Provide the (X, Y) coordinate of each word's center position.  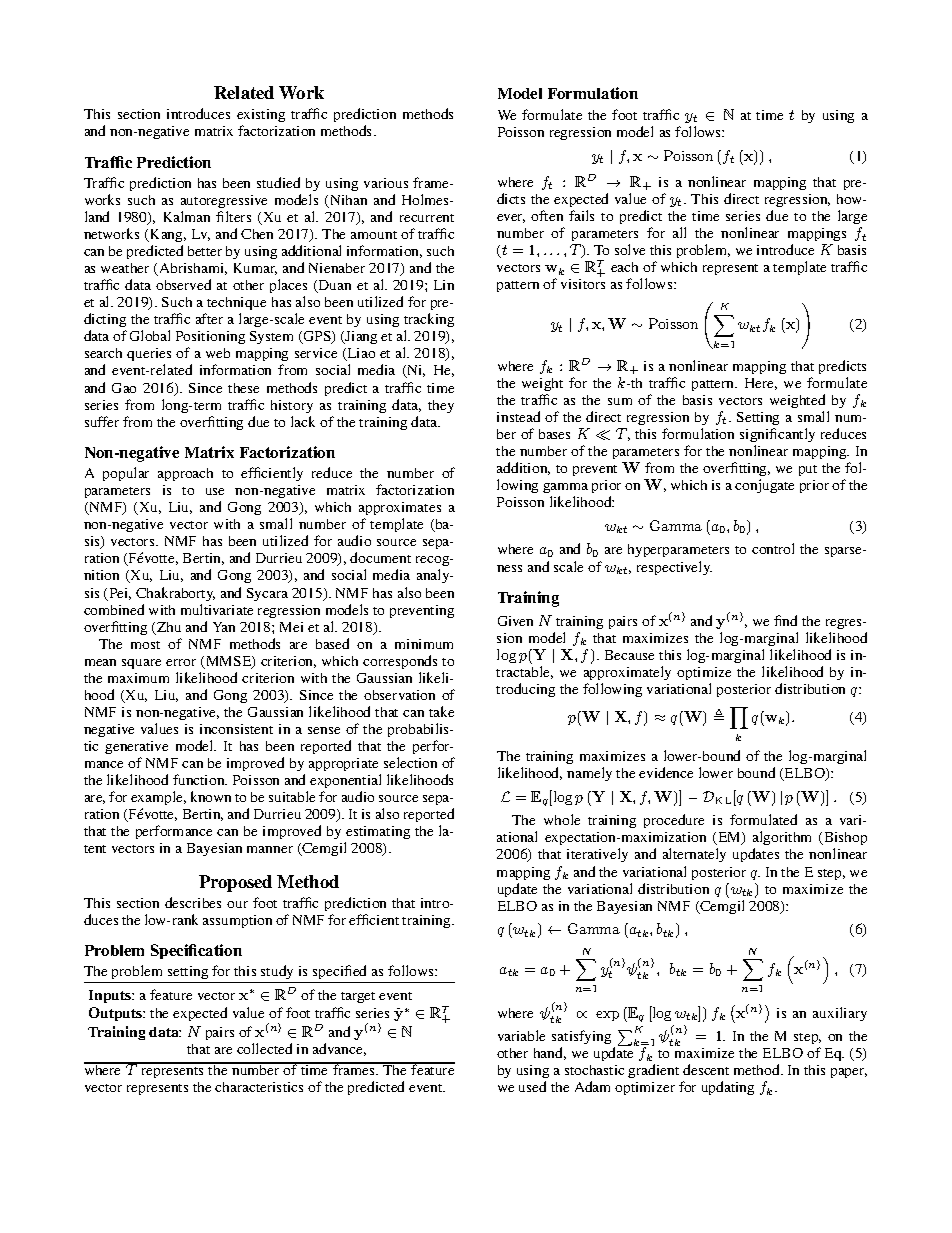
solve (630, 249)
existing (261, 117)
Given (515, 621)
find (785, 620)
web (218, 353)
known (211, 796)
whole (562, 819)
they (441, 406)
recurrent (427, 218)
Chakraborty (175, 594)
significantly (777, 435)
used (532, 1086)
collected (264, 1048)
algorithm (782, 840)
